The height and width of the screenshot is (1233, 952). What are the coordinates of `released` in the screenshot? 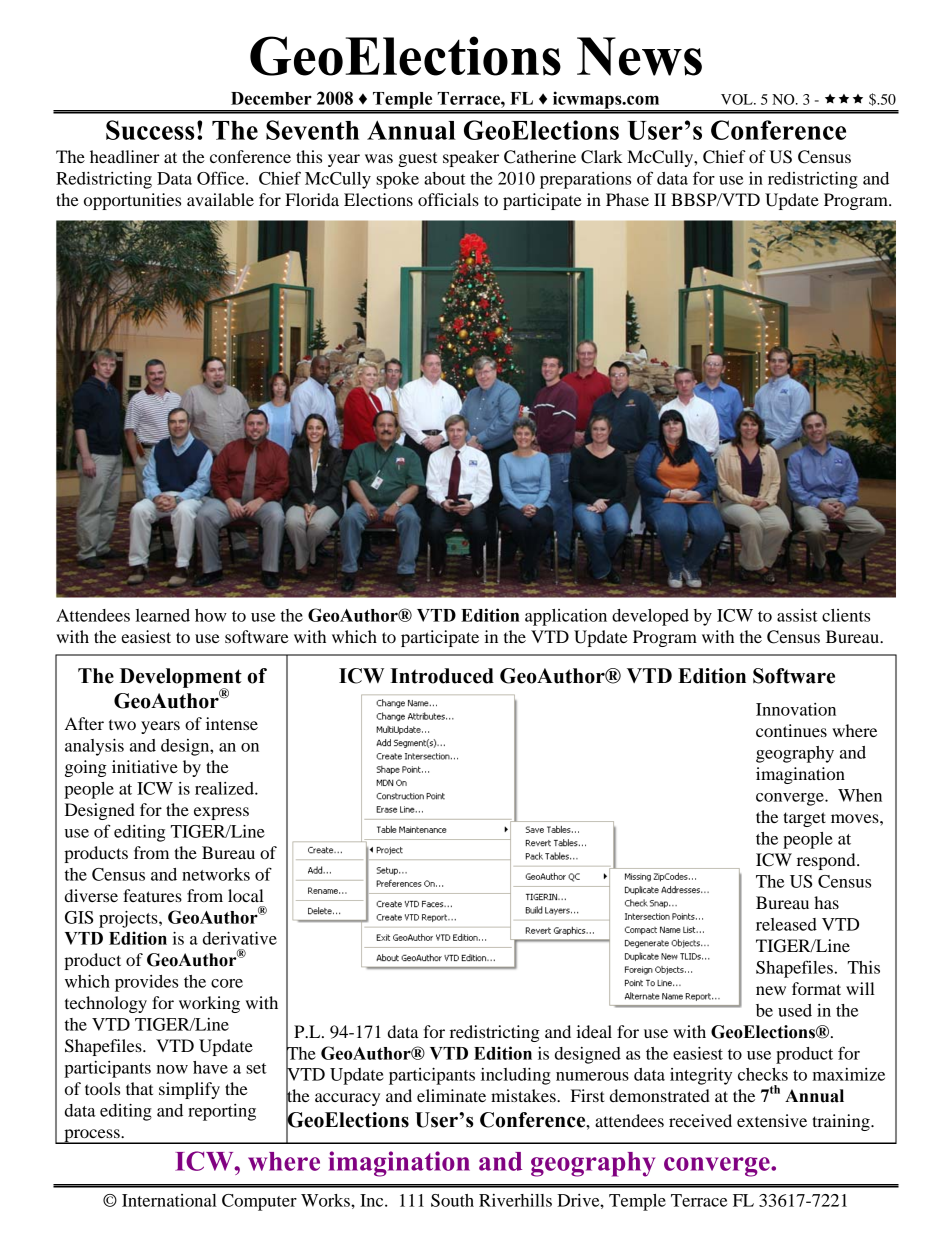 It's located at (786, 924).
